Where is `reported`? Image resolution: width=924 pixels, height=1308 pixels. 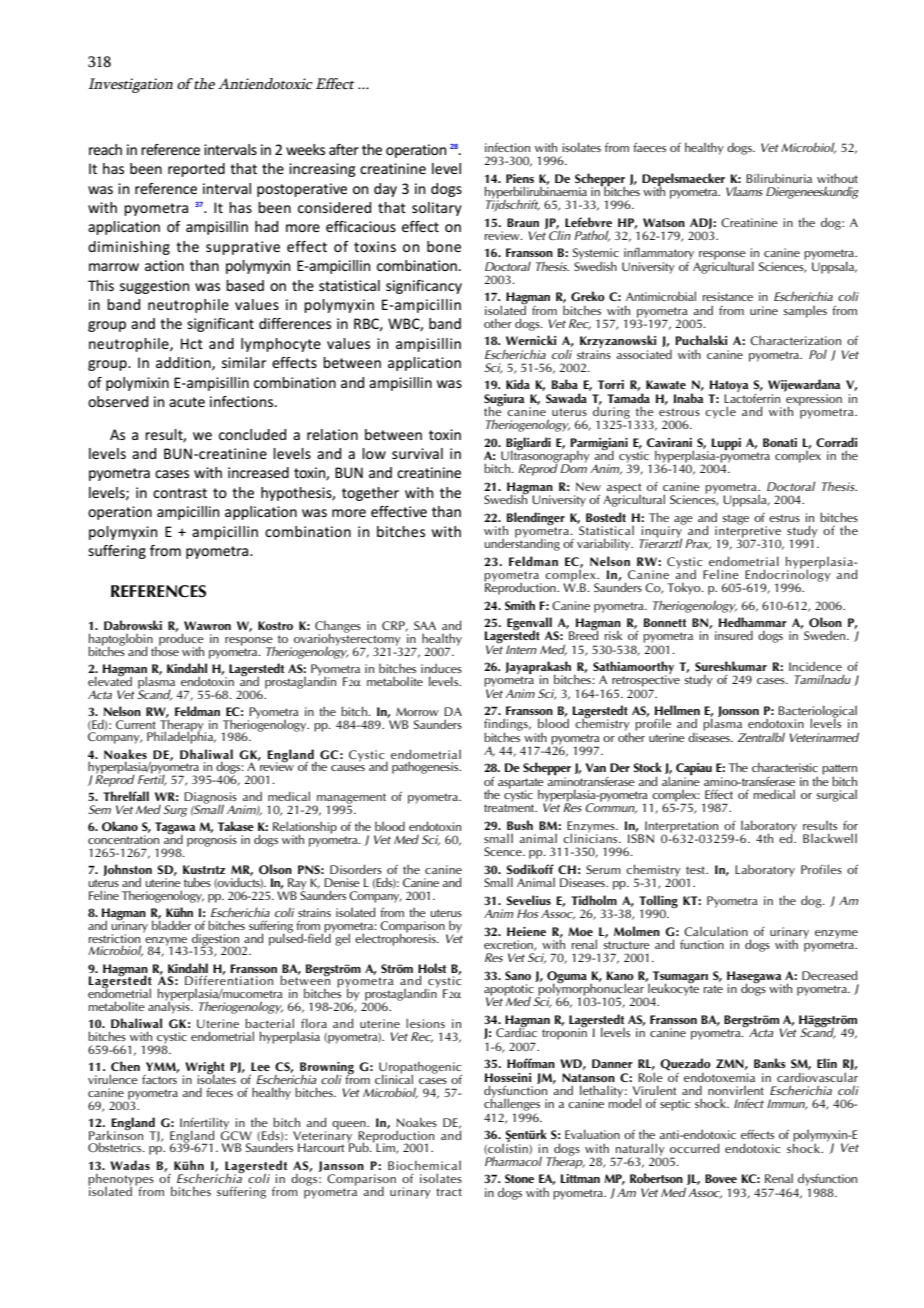
reported is located at coordinates (196, 170).
